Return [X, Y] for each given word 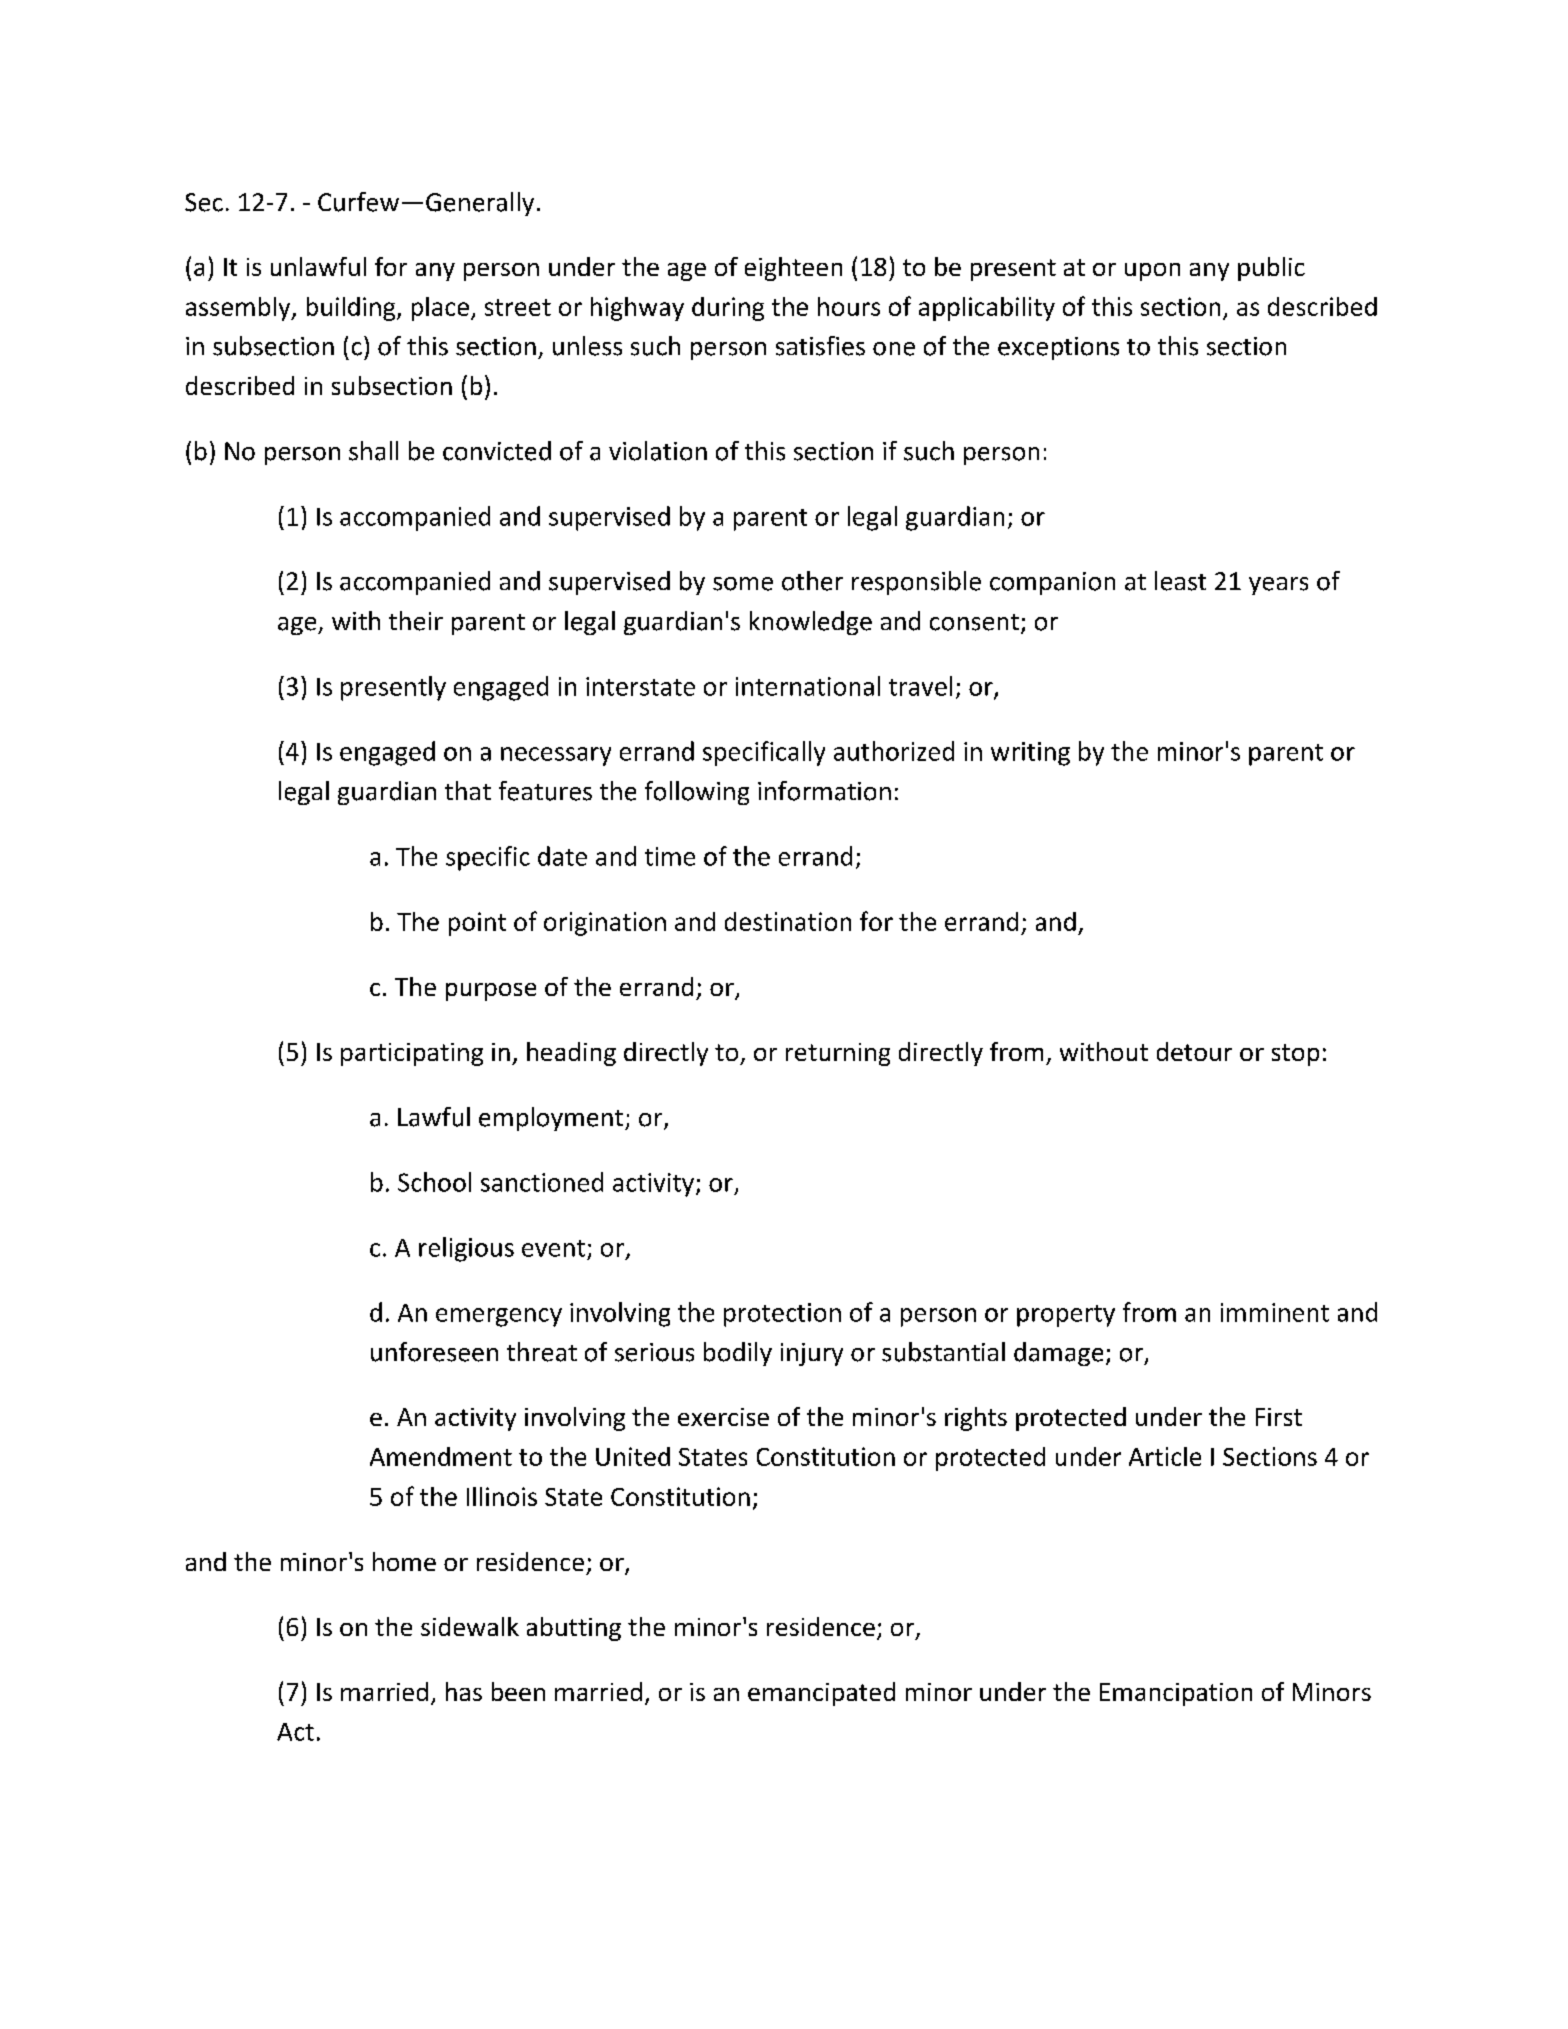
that [468, 790]
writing [1030, 754]
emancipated [821, 1694]
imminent [1275, 1312]
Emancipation [1176, 1694]
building [352, 309]
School [434, 1182]
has [464, 1691]
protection [782, 1315]
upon [1152, 272]
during [728, 309]
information [824, 791]
